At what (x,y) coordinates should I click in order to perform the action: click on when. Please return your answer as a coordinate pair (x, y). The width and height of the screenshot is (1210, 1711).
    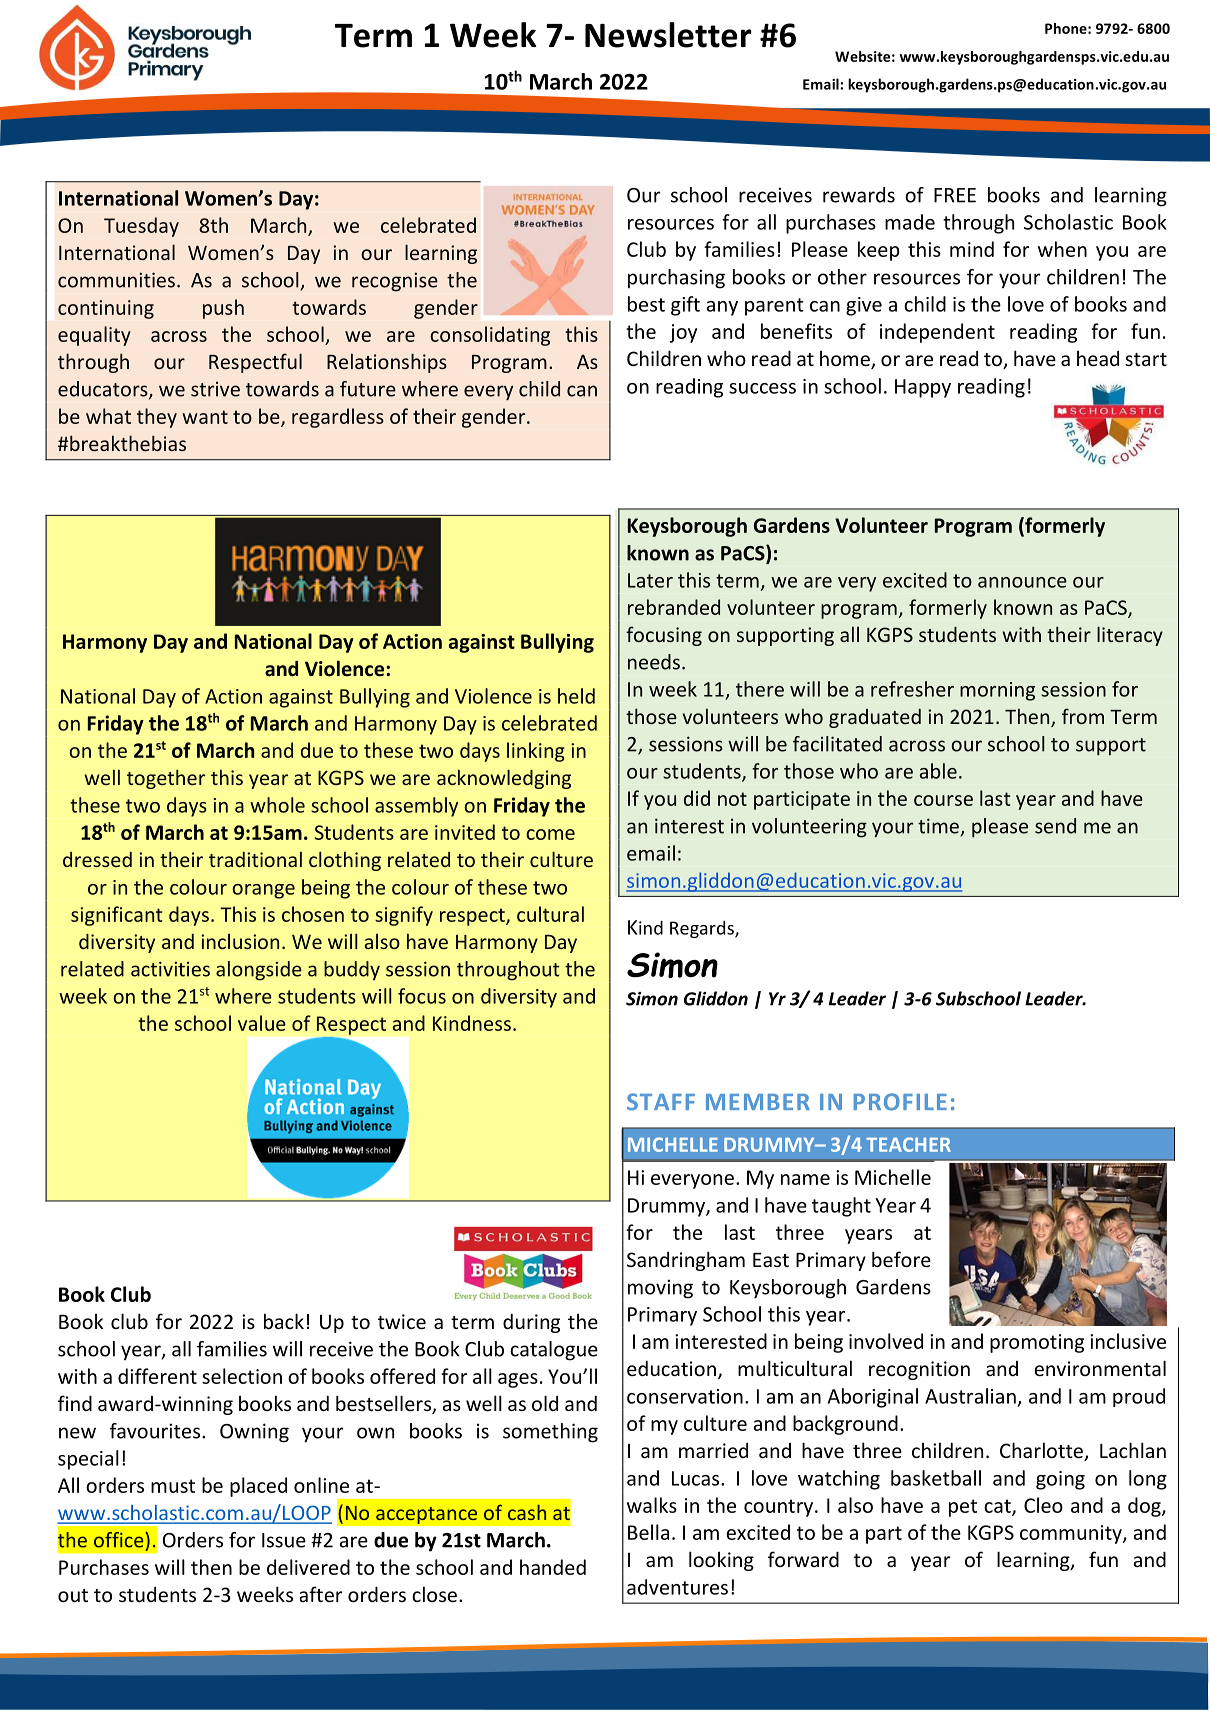
    Looking at the image, I should click on (1062, 249).
